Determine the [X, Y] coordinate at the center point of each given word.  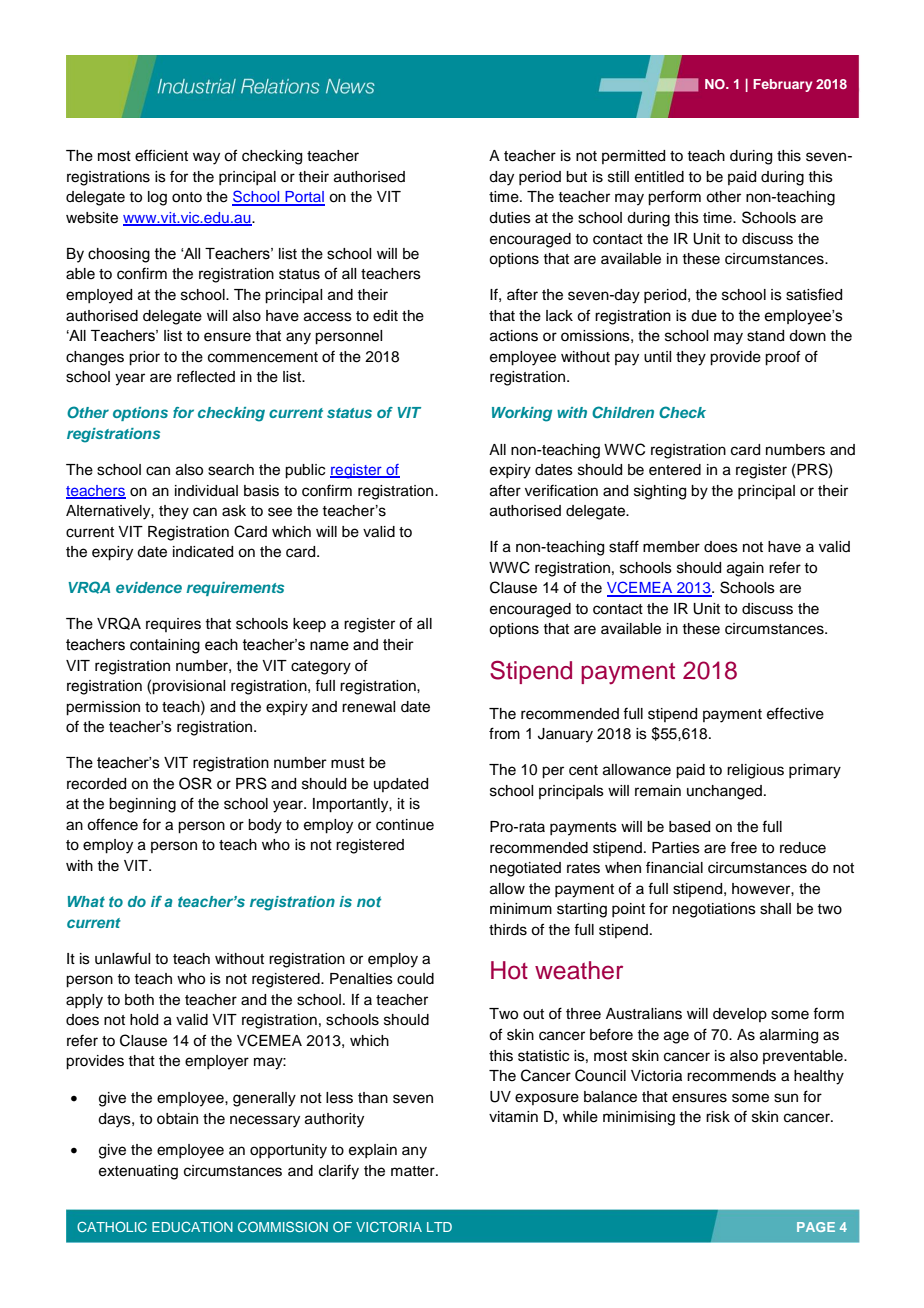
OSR [195, 783]
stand [765, 336]
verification [561, 490]
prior [144, 358]
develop [740, 1015]
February [783, 85]
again [745, 569]
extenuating [138, 1172]
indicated [203, 552]
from [504, 733]
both [139, 1000]
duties [510, 218]
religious [755, 771]
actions [514, 336]
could [415, 979]
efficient [161, 155]
